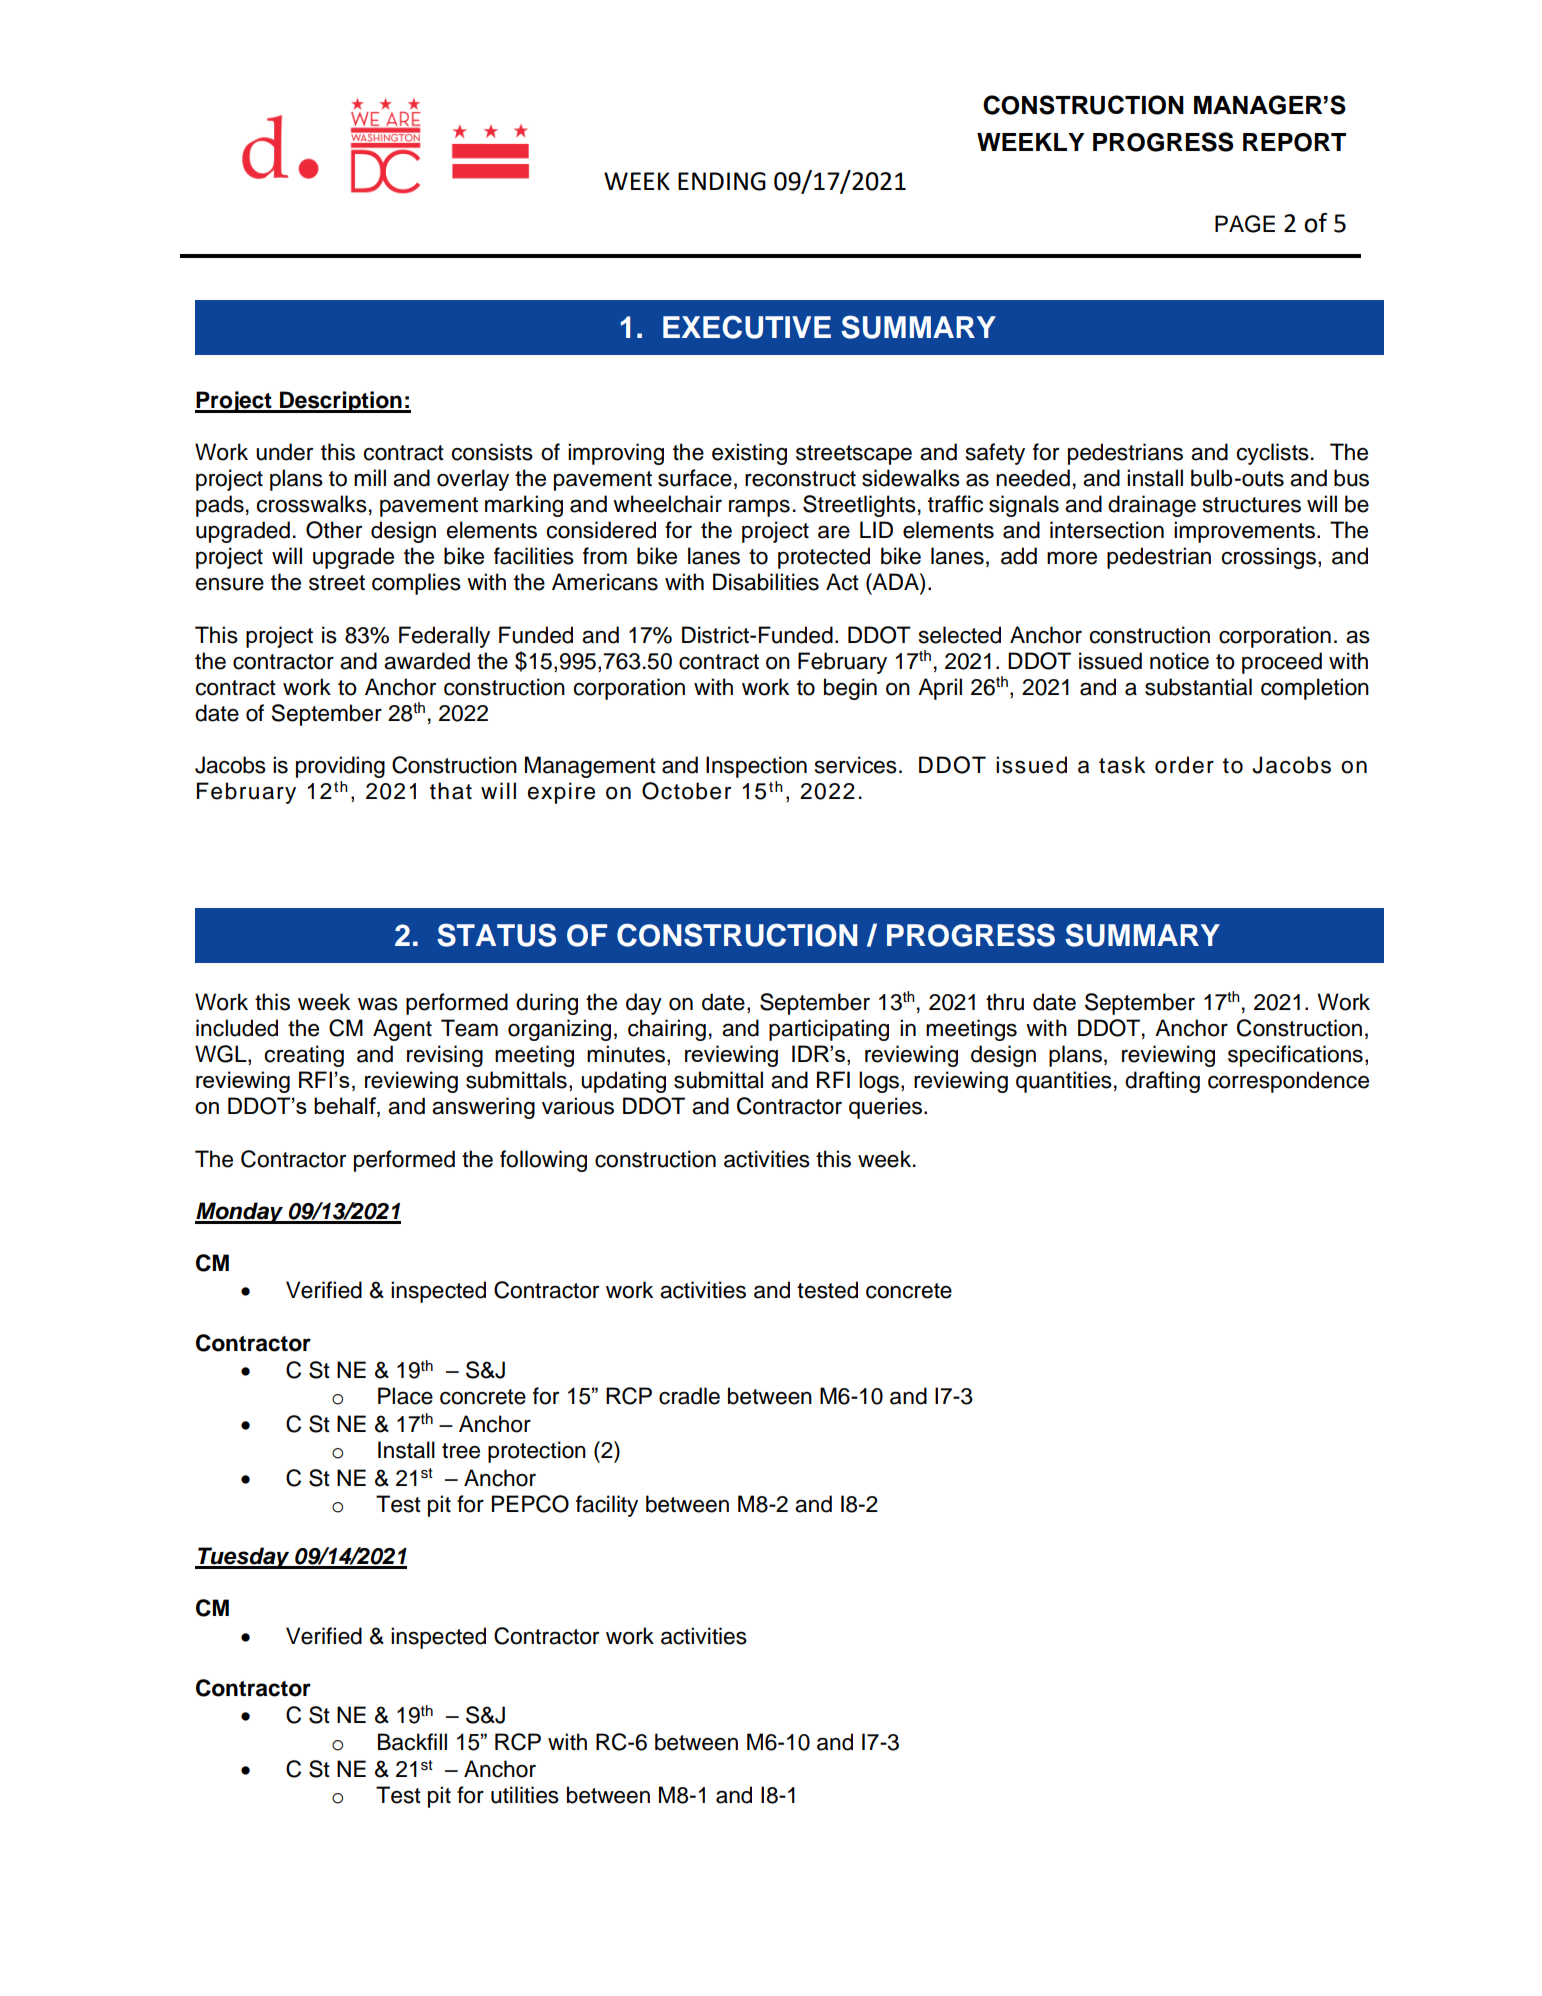 The image size is (1542, 1996). I want to click on queries, so click(885, 1108).
